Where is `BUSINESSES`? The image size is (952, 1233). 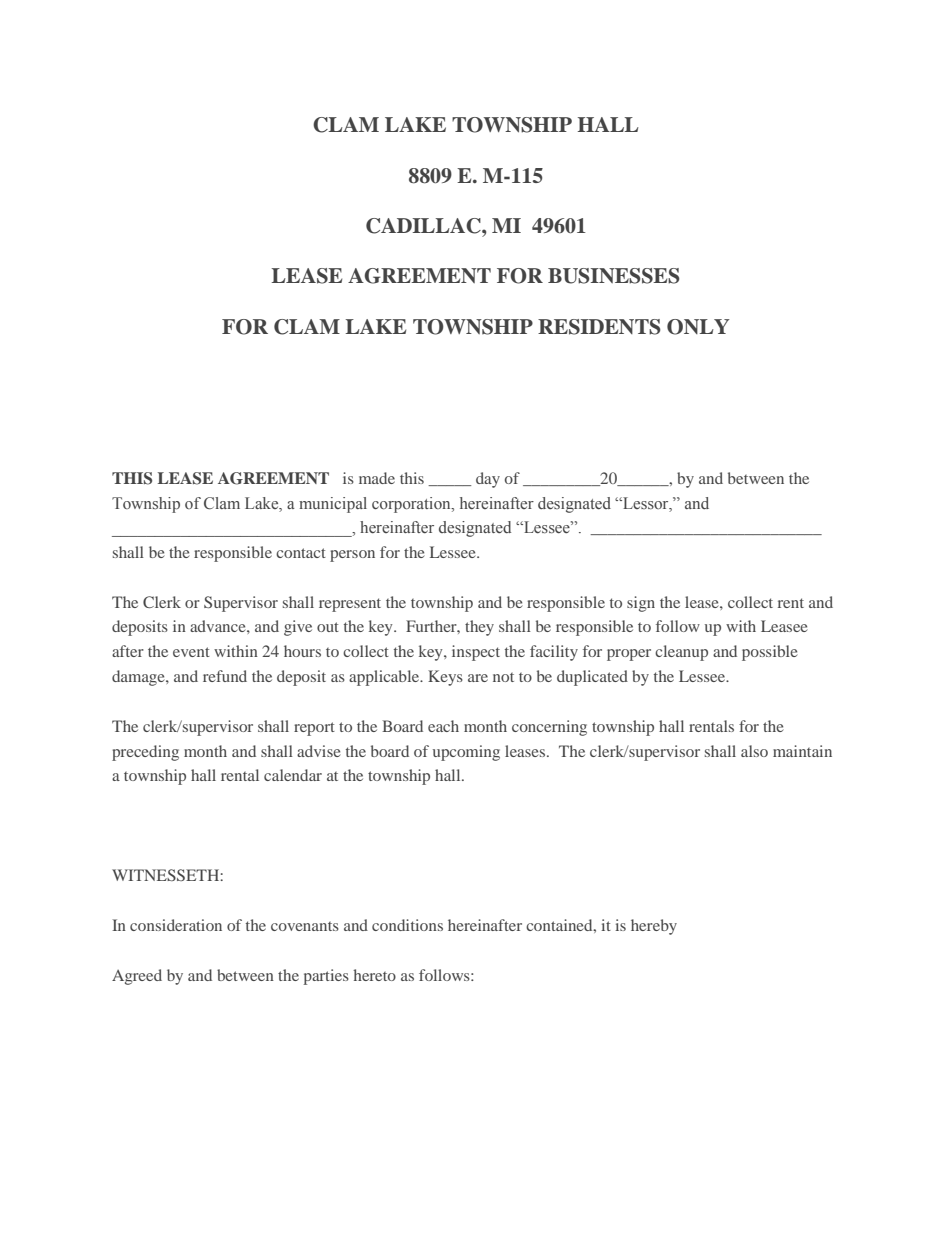
BUSINESSES is located at coordinates (614, 276).
